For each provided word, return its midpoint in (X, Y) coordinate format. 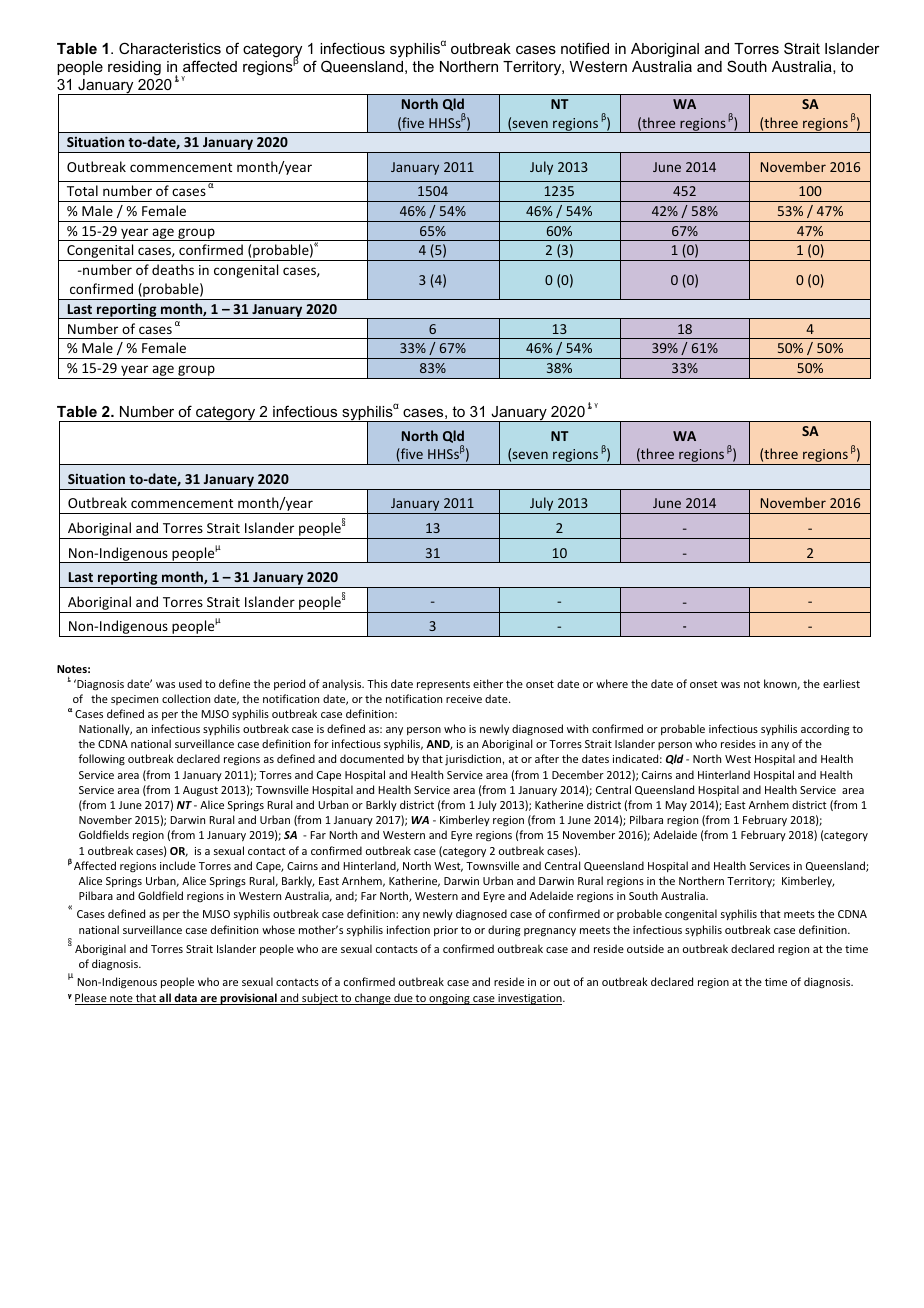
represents (443, 685)
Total (82, 190)
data (185, 999)
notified (585, 48)
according (825, 730)
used (190, 683)
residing (134, 68)
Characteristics (170, 48)
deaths (173, 269)
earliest (841, 683)
